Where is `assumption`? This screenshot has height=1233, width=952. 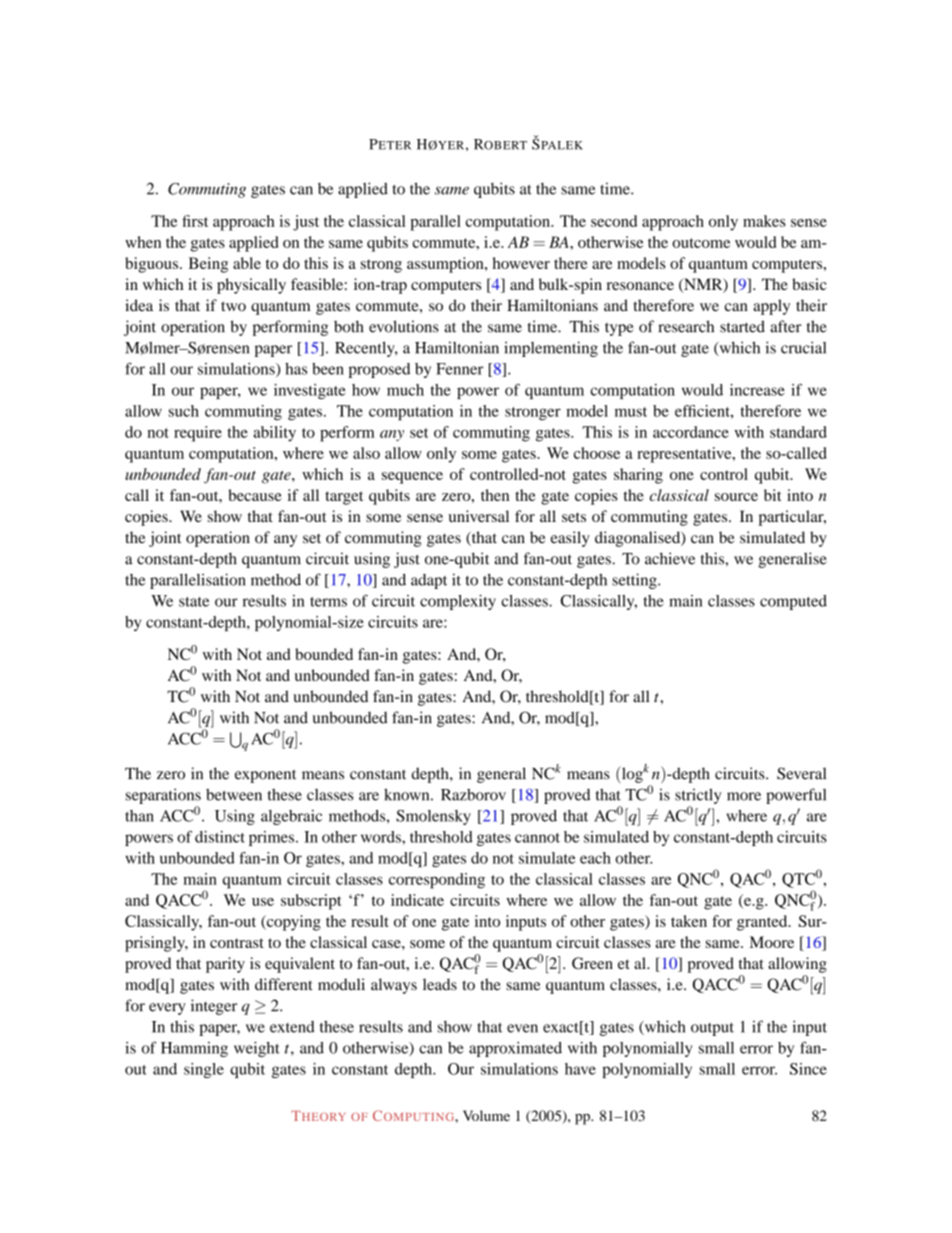 assumption is located at coordinates (446, 265).
